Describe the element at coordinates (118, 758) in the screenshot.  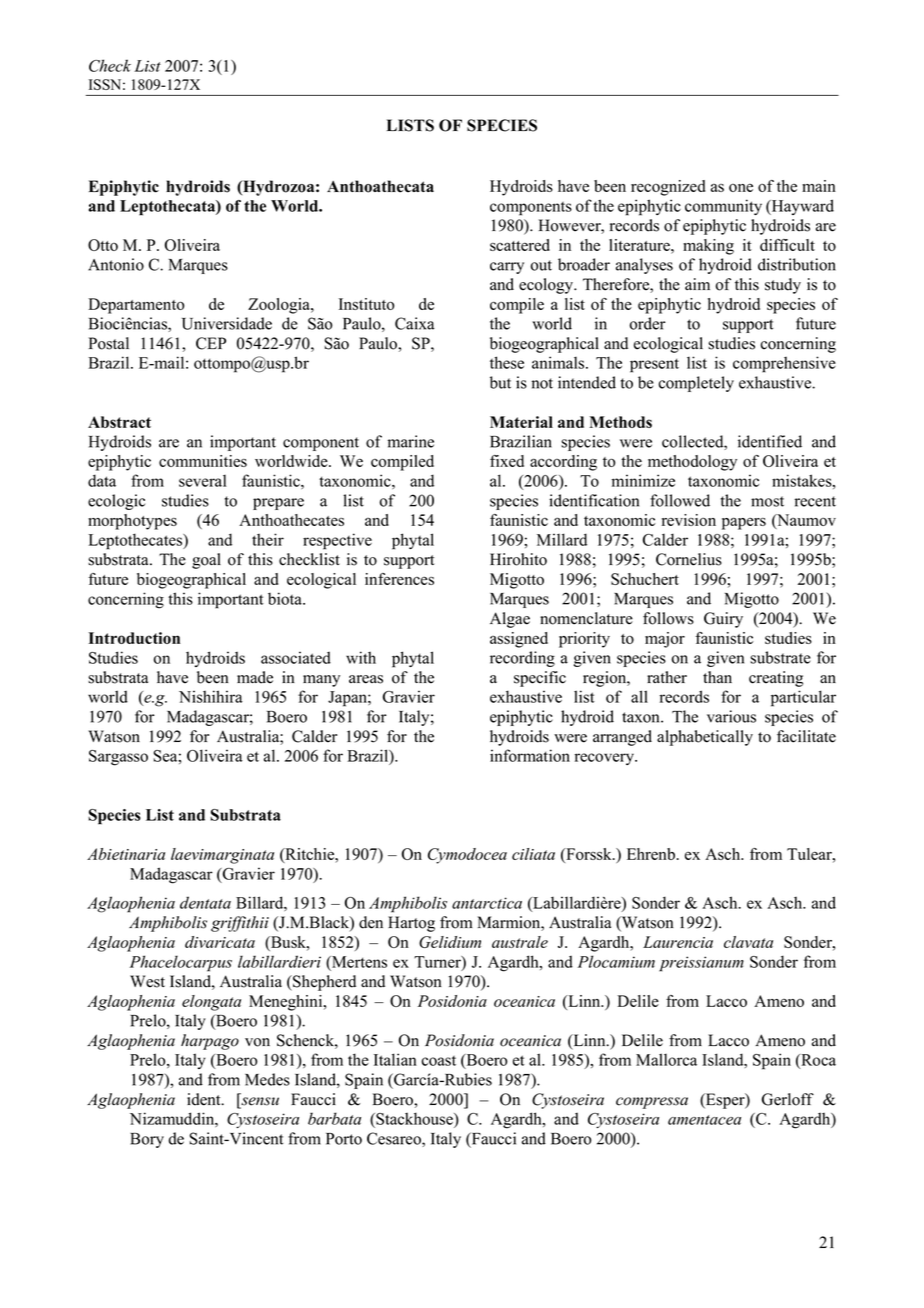
I see `Sargasso` at that location.
